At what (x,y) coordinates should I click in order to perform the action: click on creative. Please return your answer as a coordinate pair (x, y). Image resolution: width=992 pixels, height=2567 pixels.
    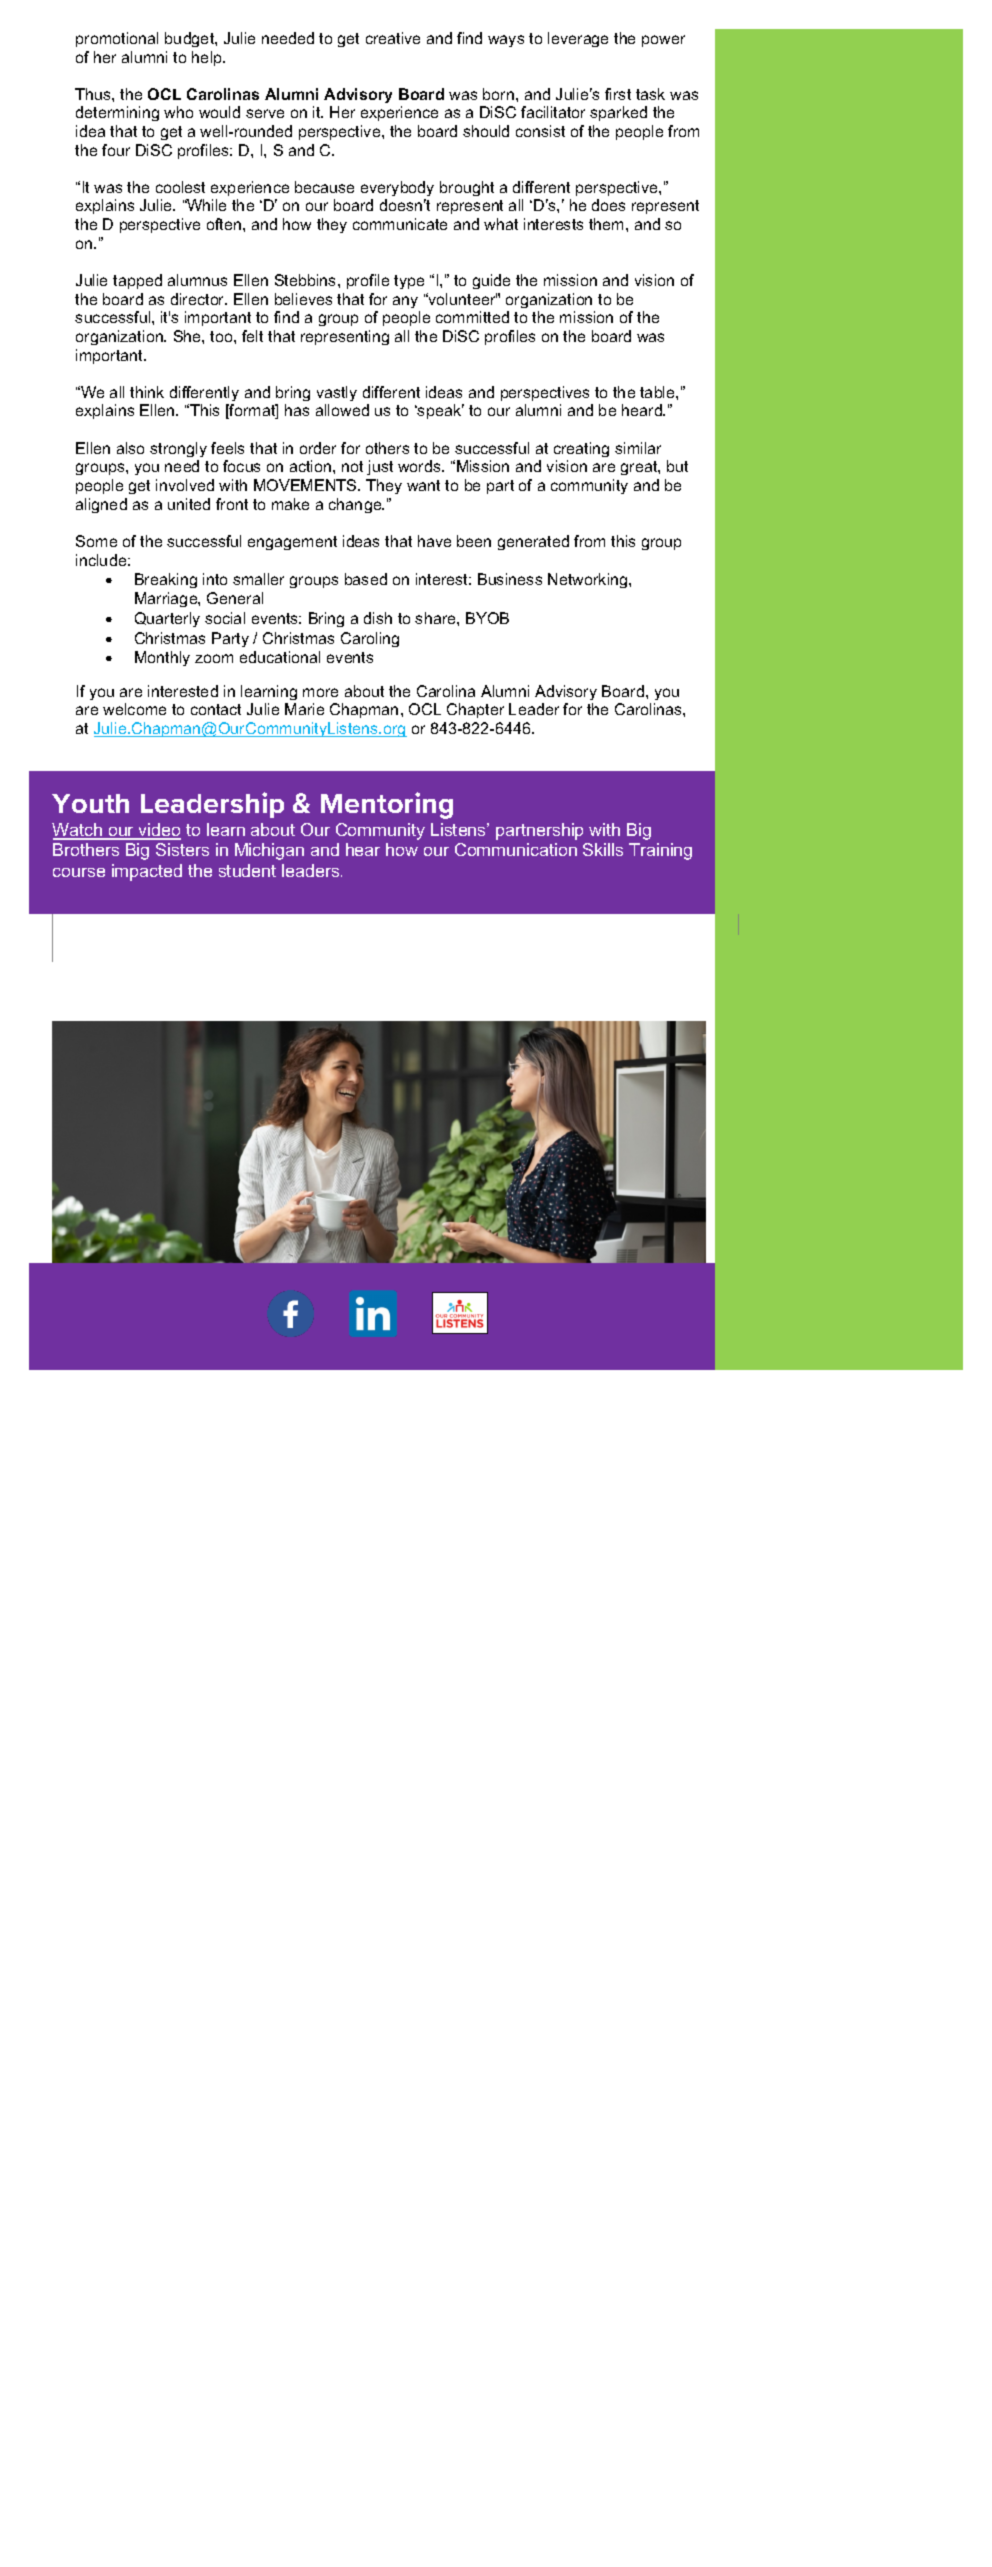
    Looking at the image, I should click on (393, 38).
